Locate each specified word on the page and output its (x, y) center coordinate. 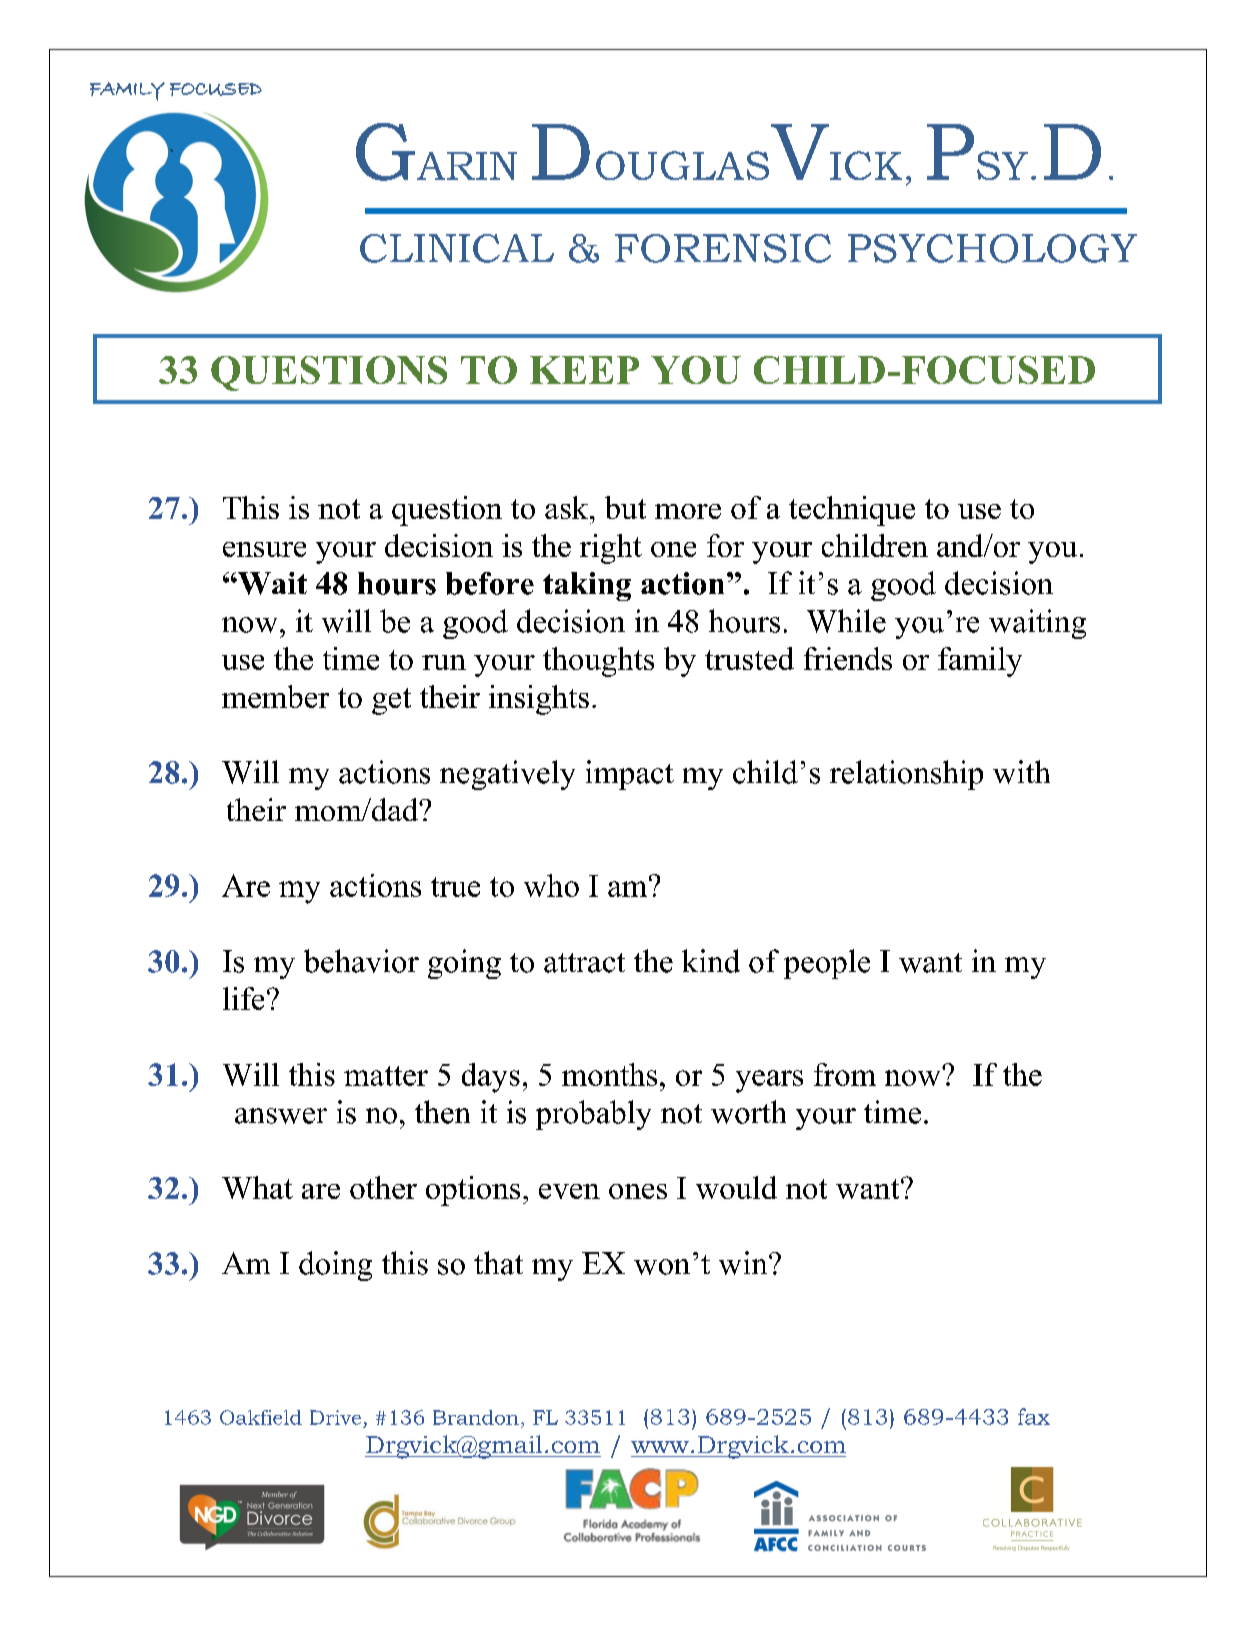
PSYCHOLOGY (992, 248)
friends (848, 658)
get (391, 701)
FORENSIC (723, 248)
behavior (361, 961)
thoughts (598, 662)
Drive (335, 1417)
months (609, 1074)
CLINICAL (457, 248)
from (845, 1074)
